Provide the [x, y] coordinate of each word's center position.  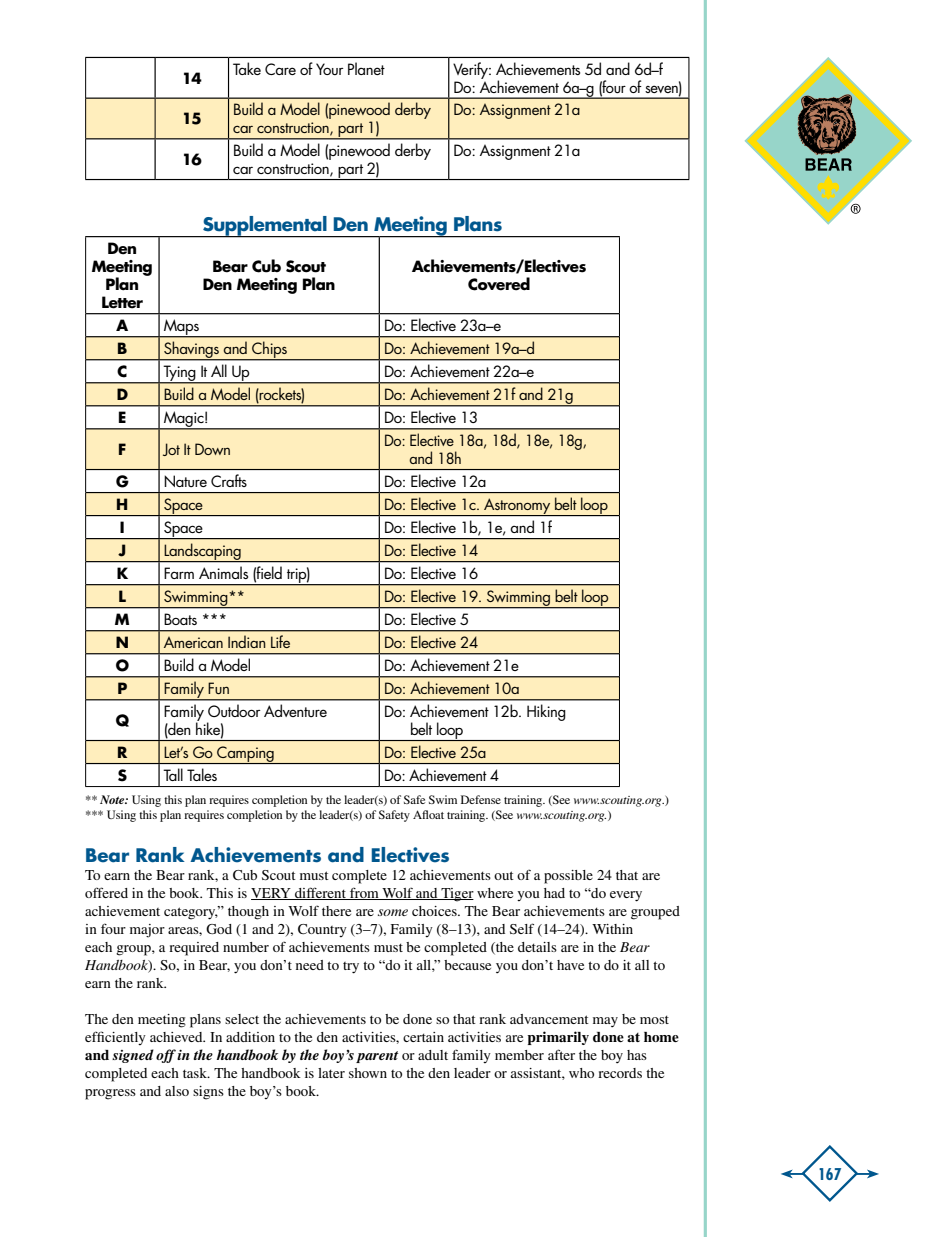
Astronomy [517, 507]
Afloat [428, 814]
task [196, 1073]
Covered [499, 284]
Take [247, 68]
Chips [269, 351]
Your [330, 69]
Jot [171, 449]
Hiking [546, 712]
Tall [173, 774]
